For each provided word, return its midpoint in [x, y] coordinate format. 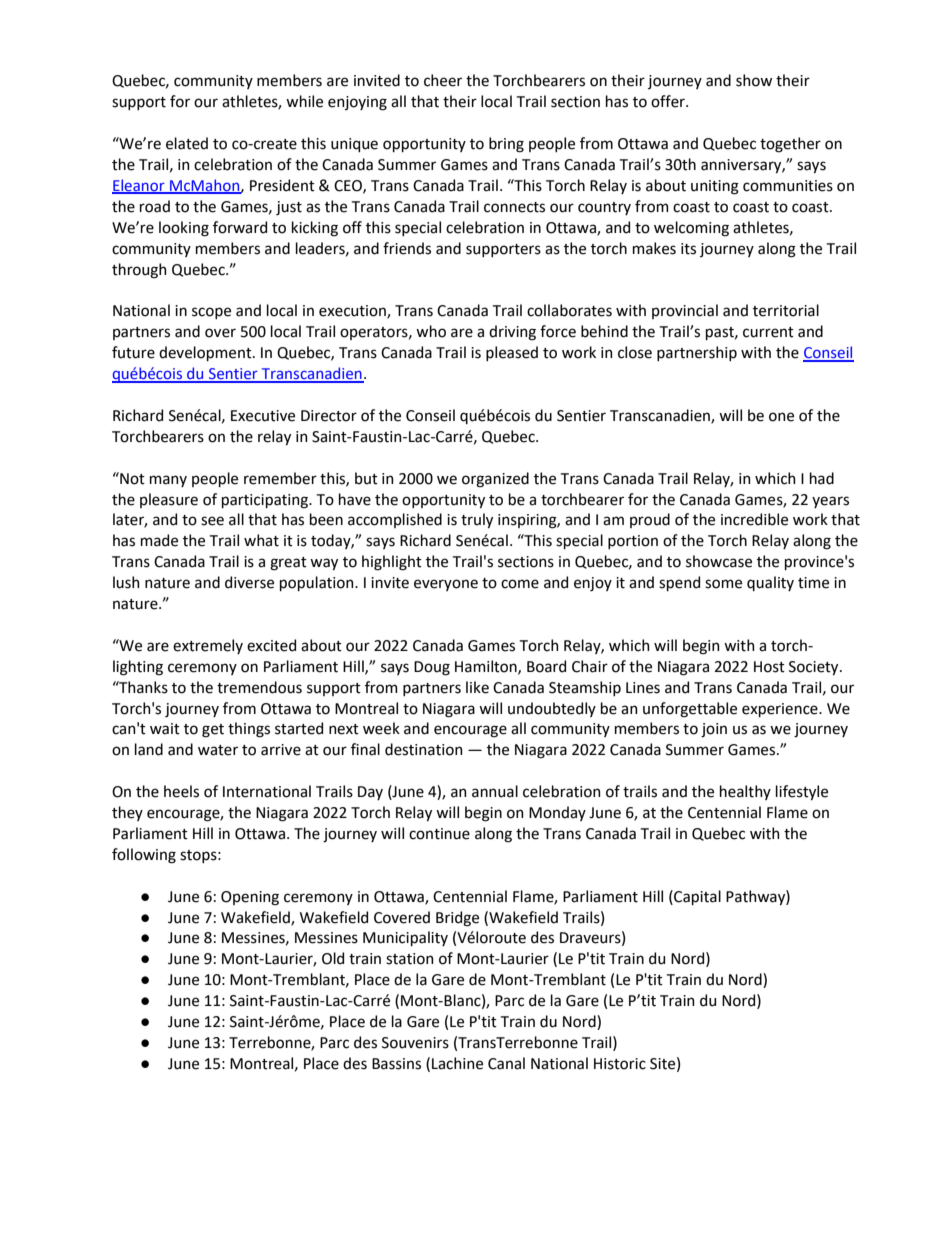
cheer [443, 80]
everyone [446, 585]
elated [187, 143]
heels [181, 791]
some [723, 584]
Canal [506, 1063]
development [206, 353]
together [790, 145]
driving [512, 333]
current [768, 332]
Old [333, 958]
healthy [745, 792]
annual [495, 791]
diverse [249, 582]
